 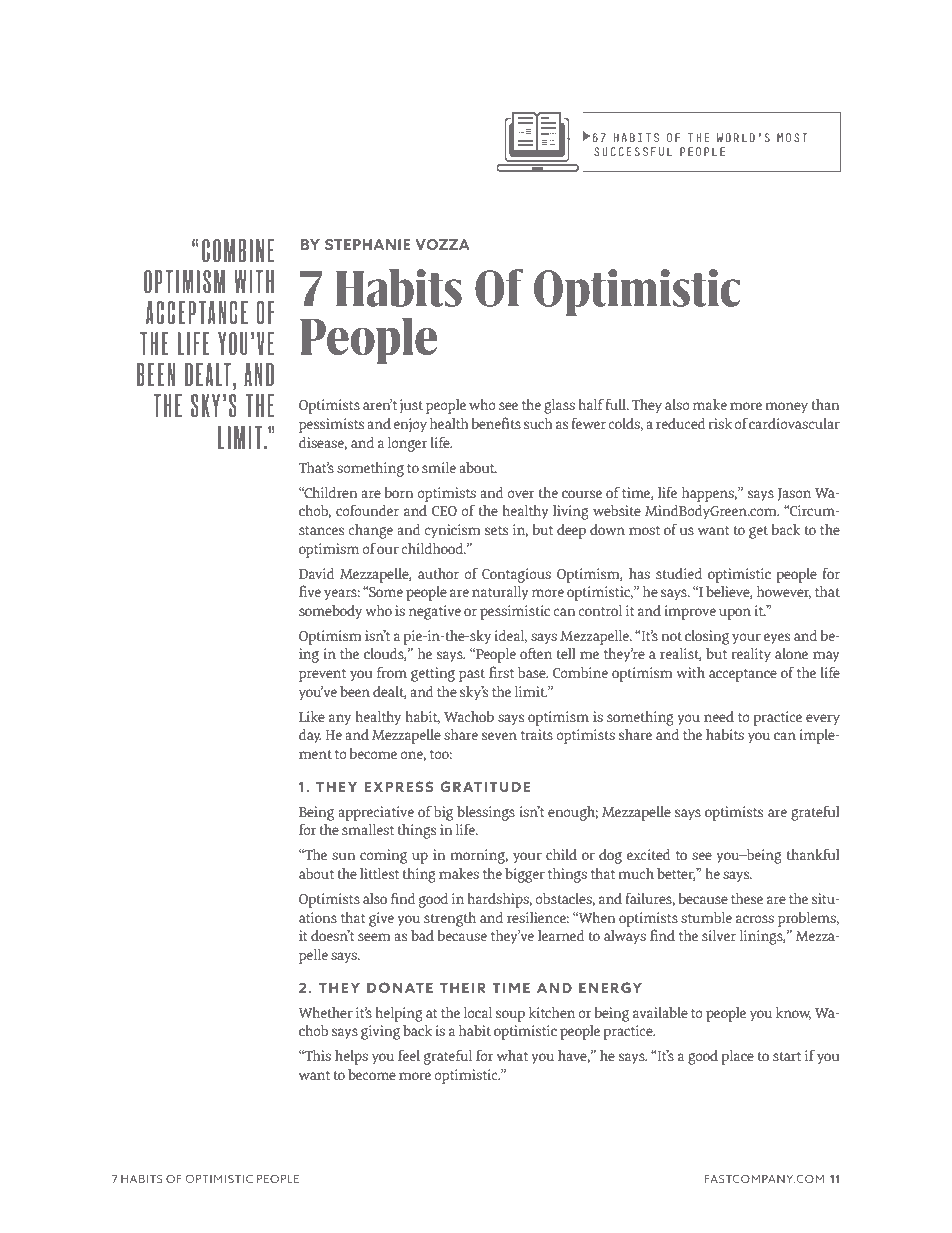 I want to click on glass, so click(x=559, y=406).
